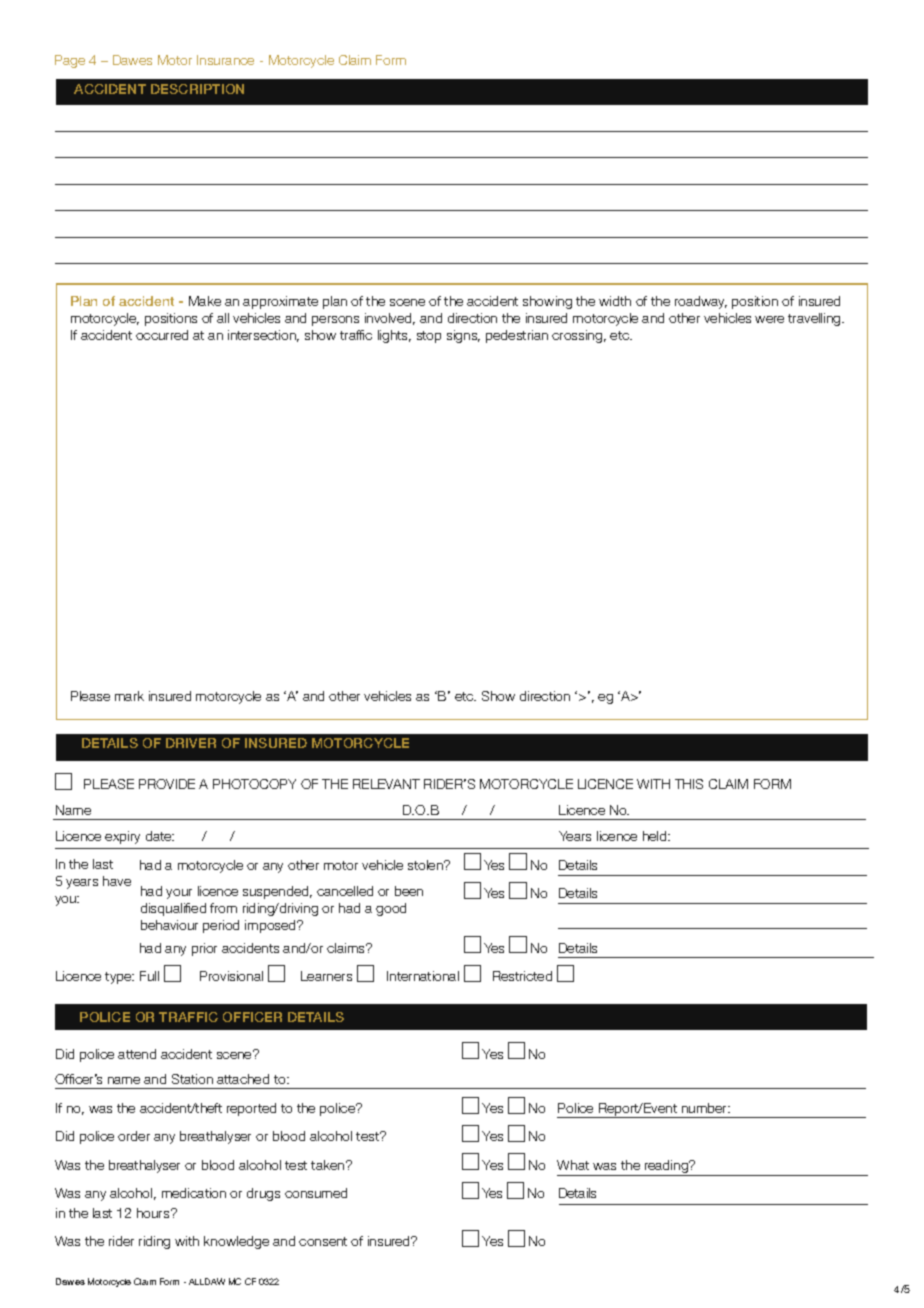 This page has height=1308, width=924. What do you see at coordinates (154, 1213) in the page?
I see `hours` at bounding box center [154, 1213].
